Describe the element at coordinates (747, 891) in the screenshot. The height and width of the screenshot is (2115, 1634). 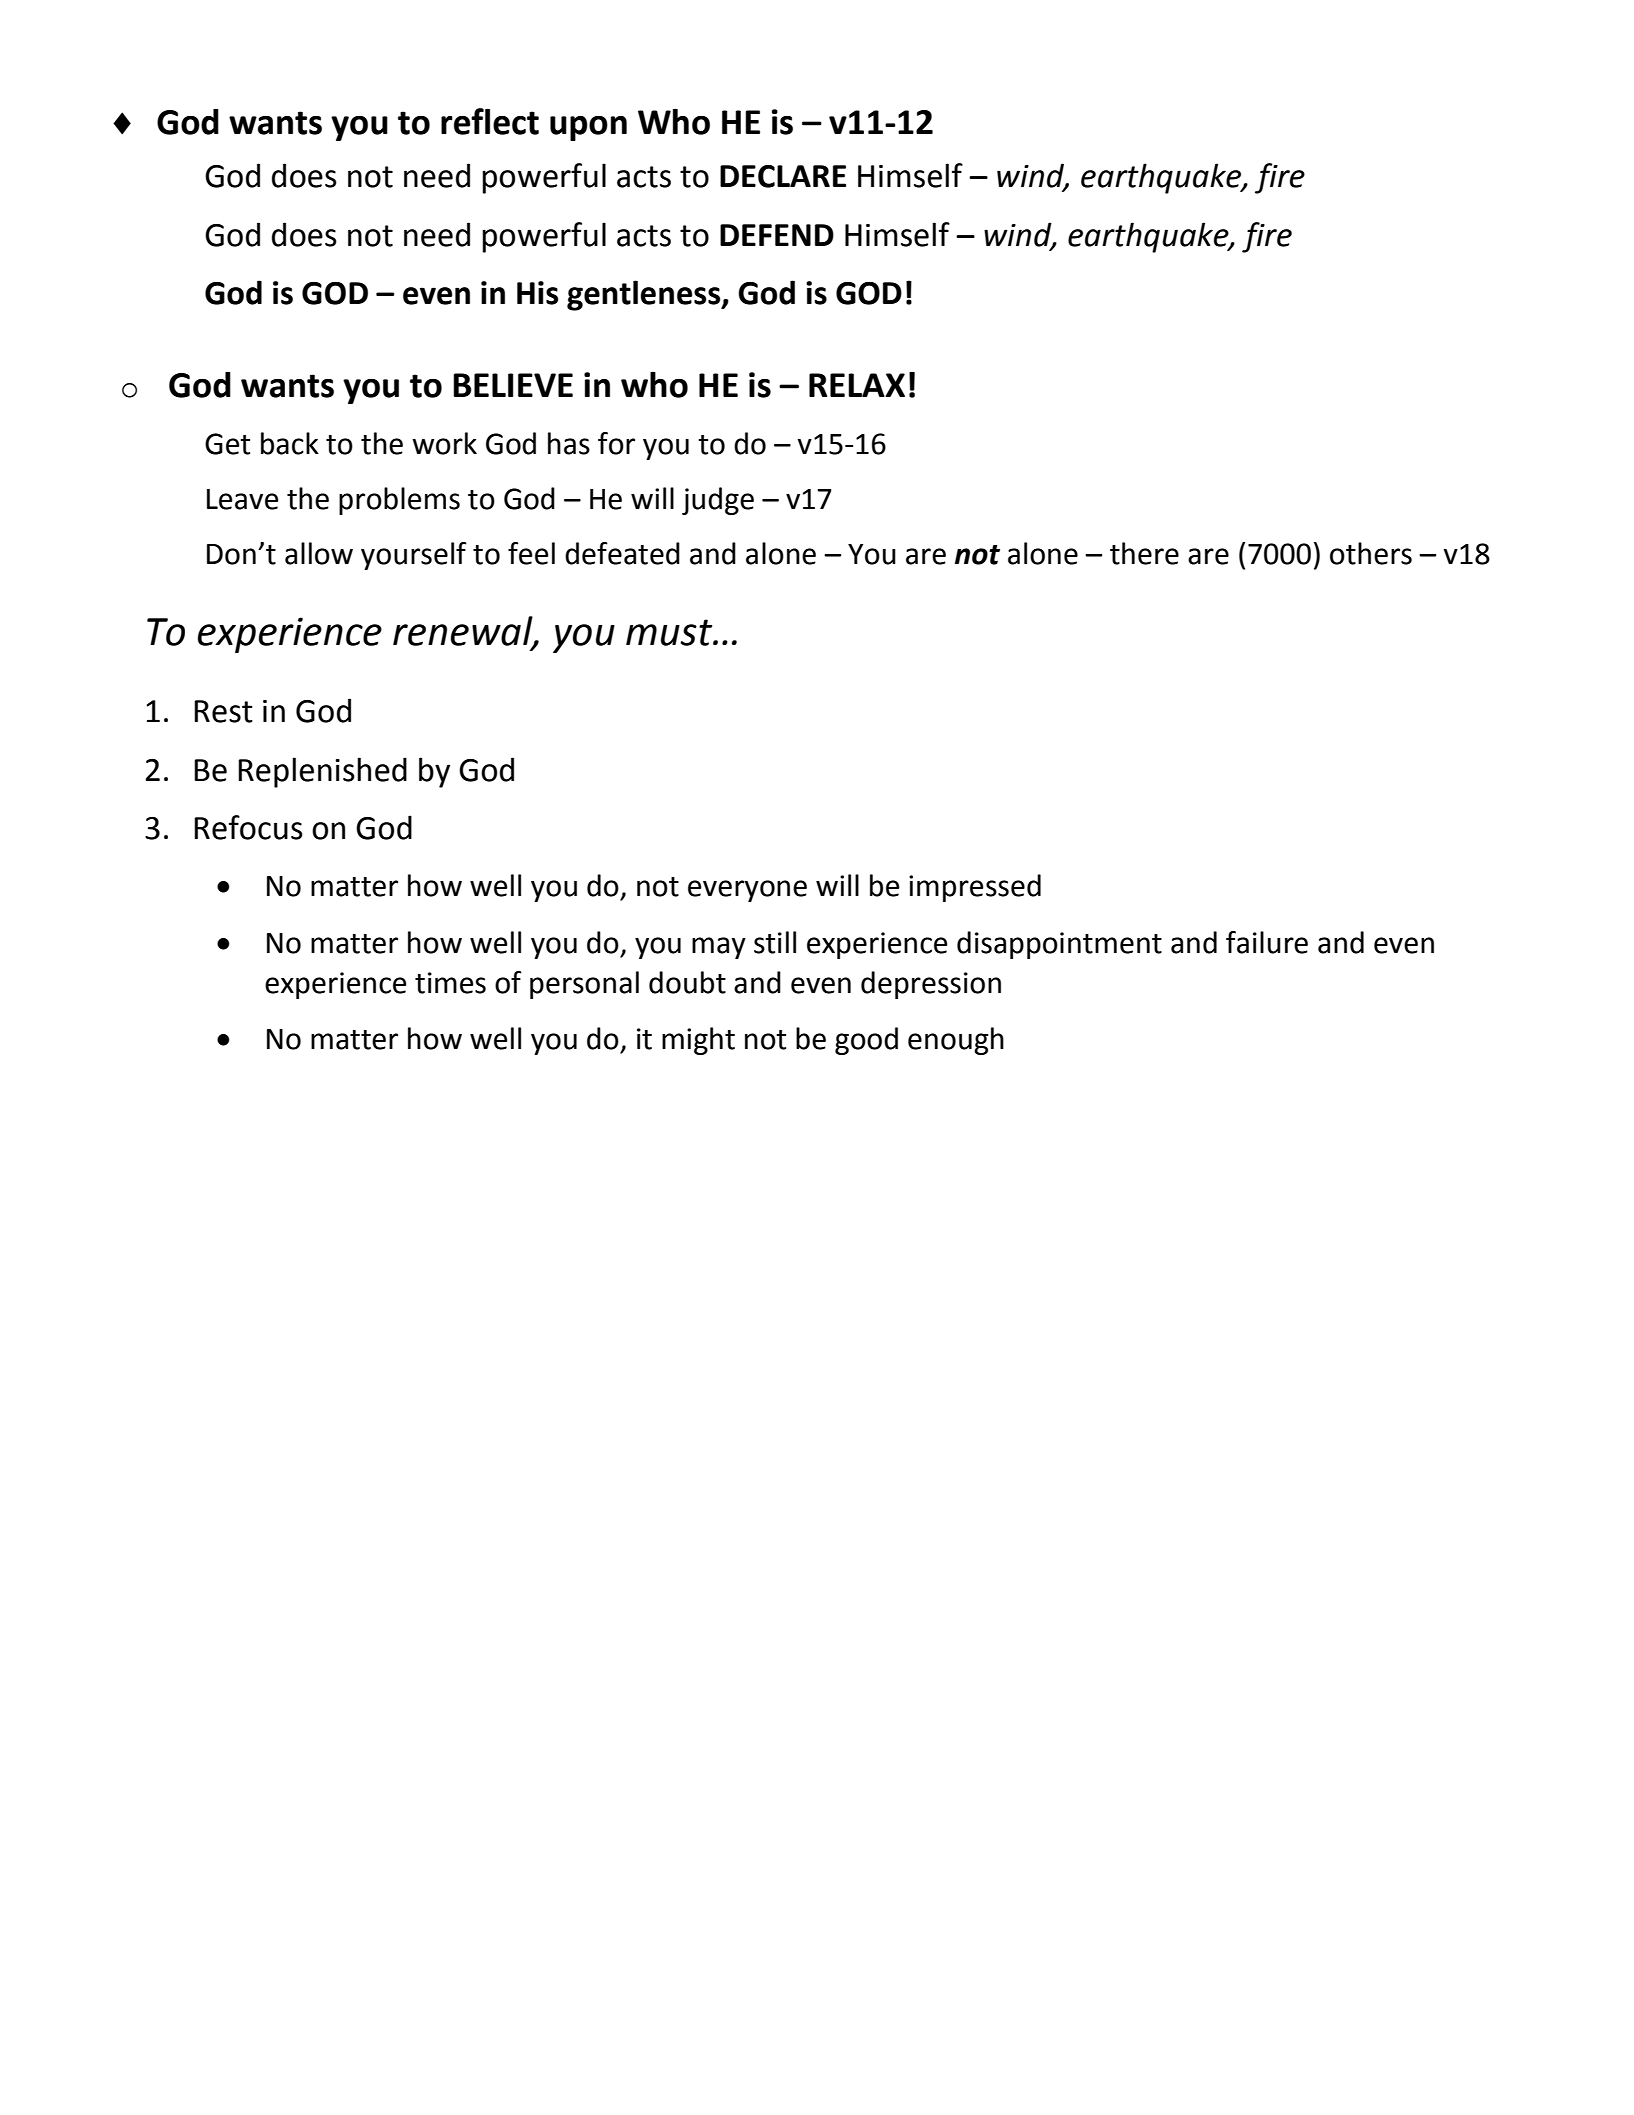
I see `everyone` at that location.
